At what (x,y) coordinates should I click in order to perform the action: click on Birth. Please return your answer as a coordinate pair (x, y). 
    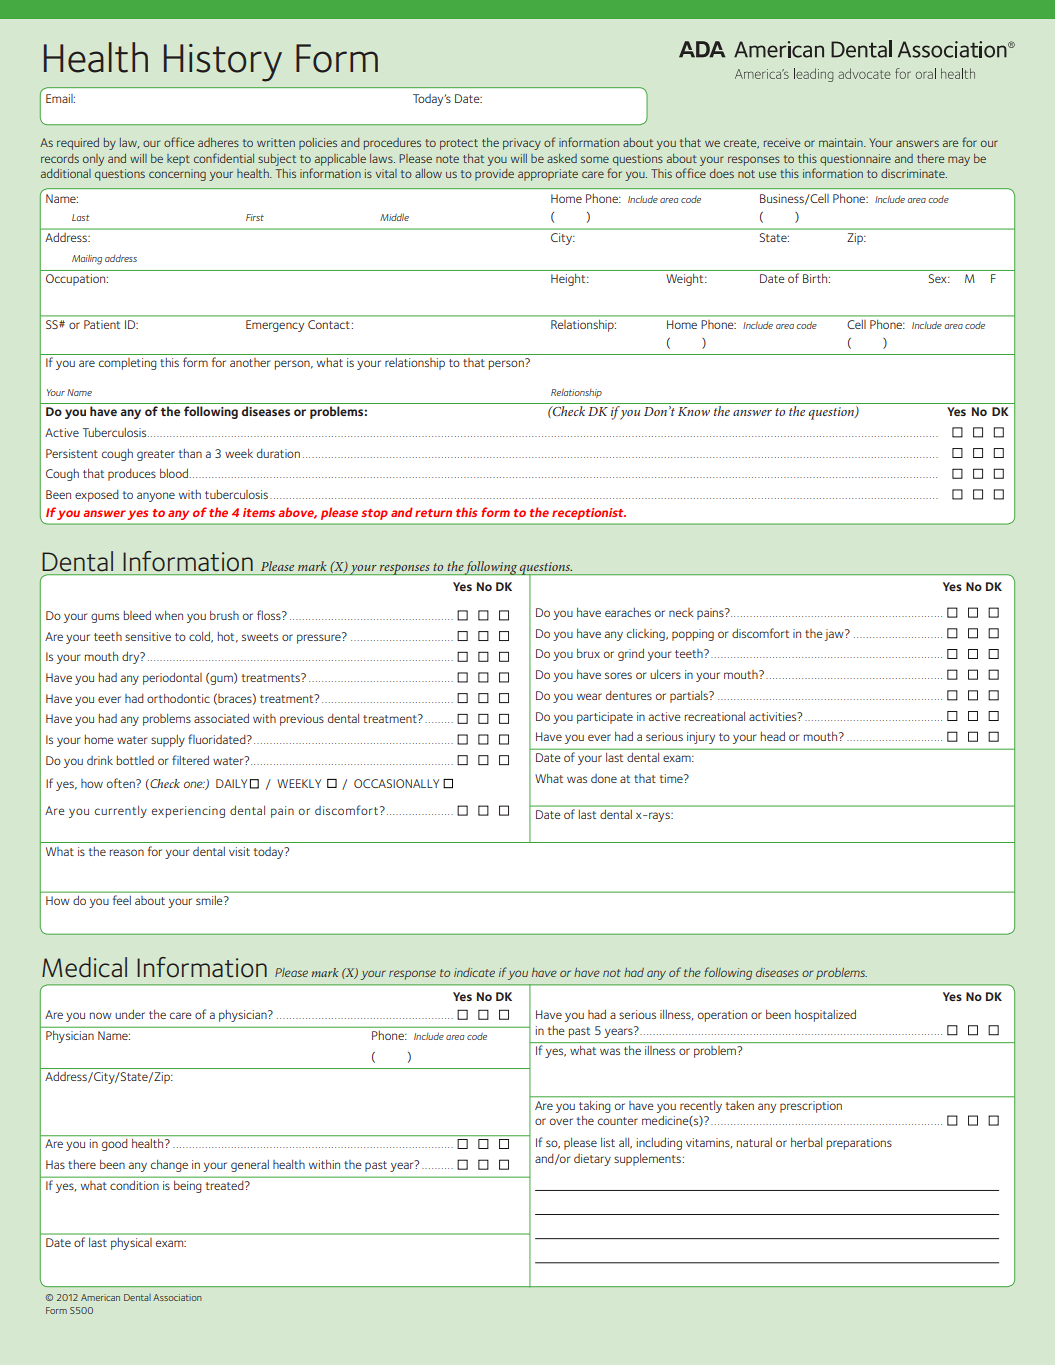
    Looking at the image, I should click on (816, 278).
